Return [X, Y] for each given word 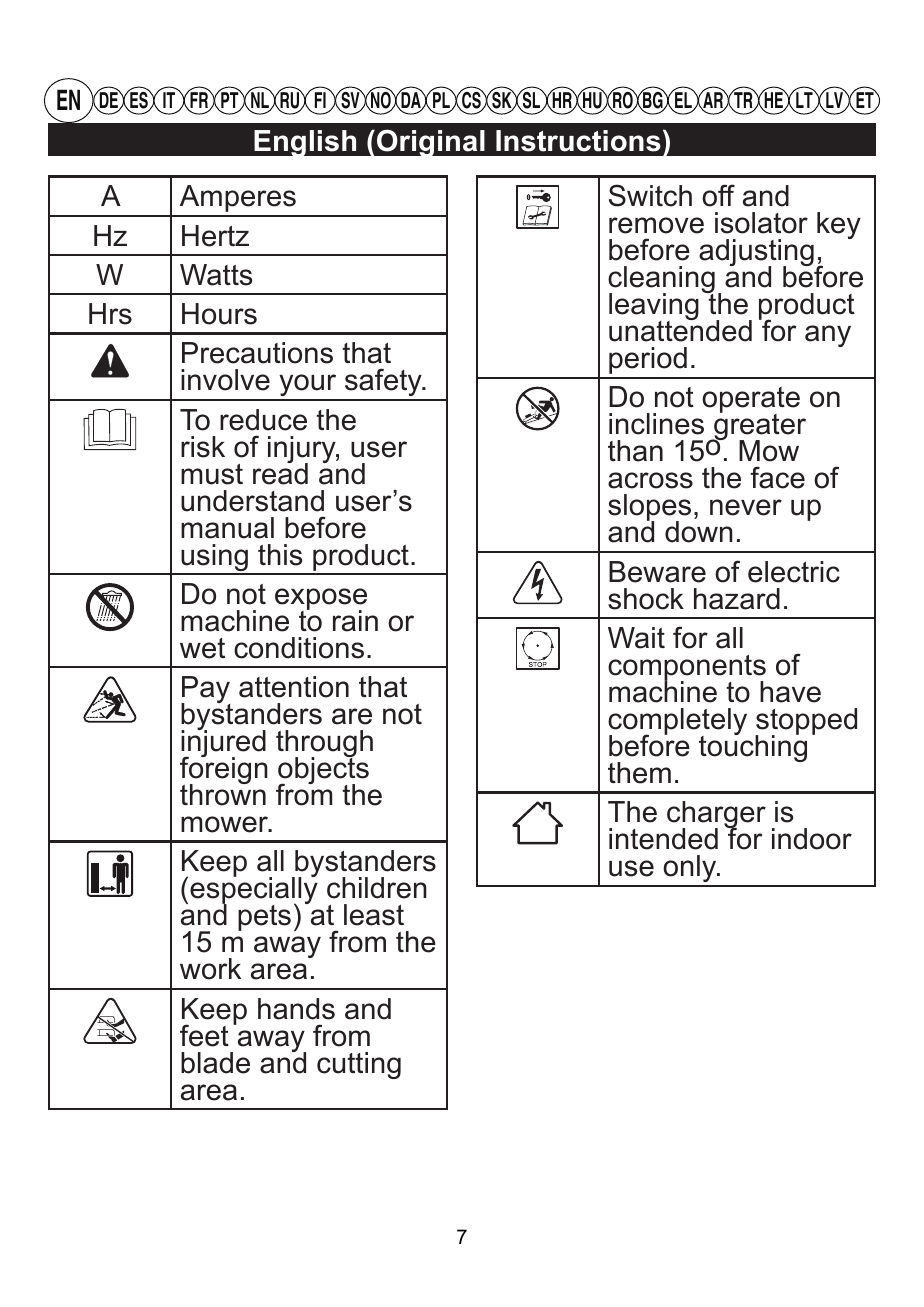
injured [223, 744]
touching [753, 747]
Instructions [578, 141]
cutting [359, 1065]
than [635, 451]
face [777, 477]
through [324, 745]
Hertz [215, 236]
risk [203, 447]
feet [204, 1035]
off [718, 195]
